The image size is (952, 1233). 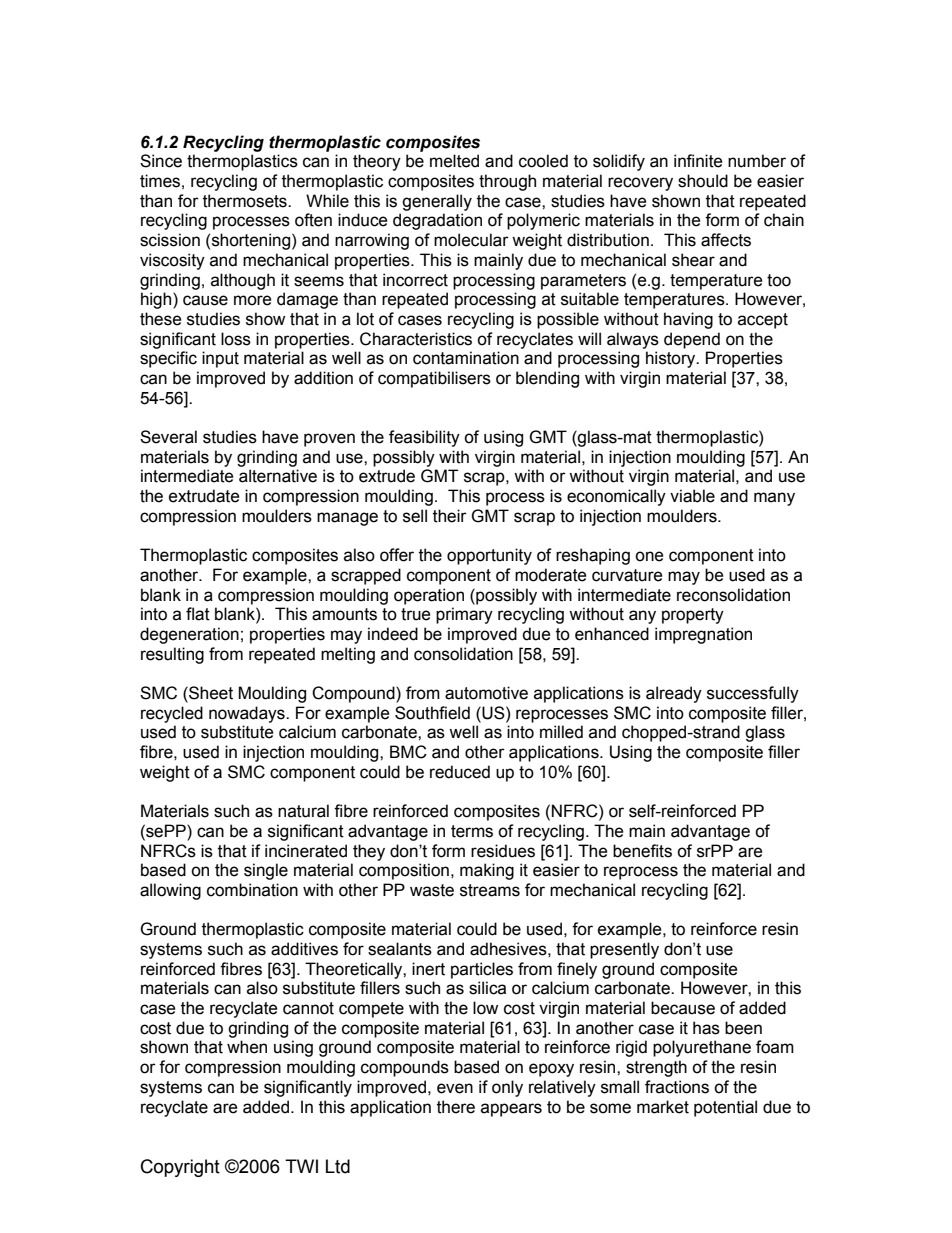 What do you see at coordinates (692, 496) in the page?
I see `viable` at bounding box center [692, 496].
